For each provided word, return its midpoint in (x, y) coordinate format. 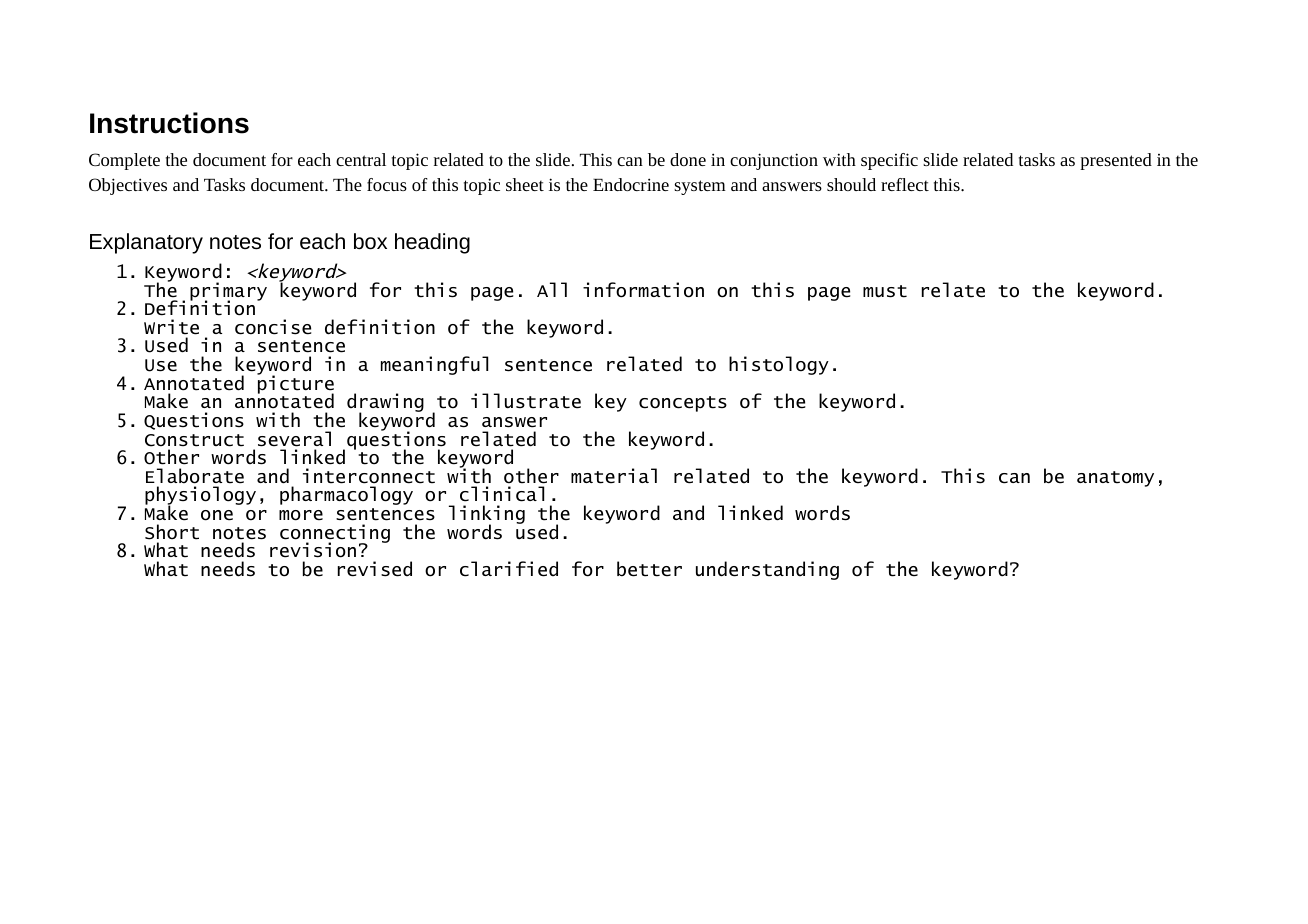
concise (273, 327)
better (649, 569)
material (614, 476)
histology (779, 365)
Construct (194, 440)
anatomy (1115, 479)
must (885, 291)
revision (313, 550)
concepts (683, 404)
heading (432, 243)
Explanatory (146, 243)
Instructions (169, 123)
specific (889, 161)
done (688, 159)
